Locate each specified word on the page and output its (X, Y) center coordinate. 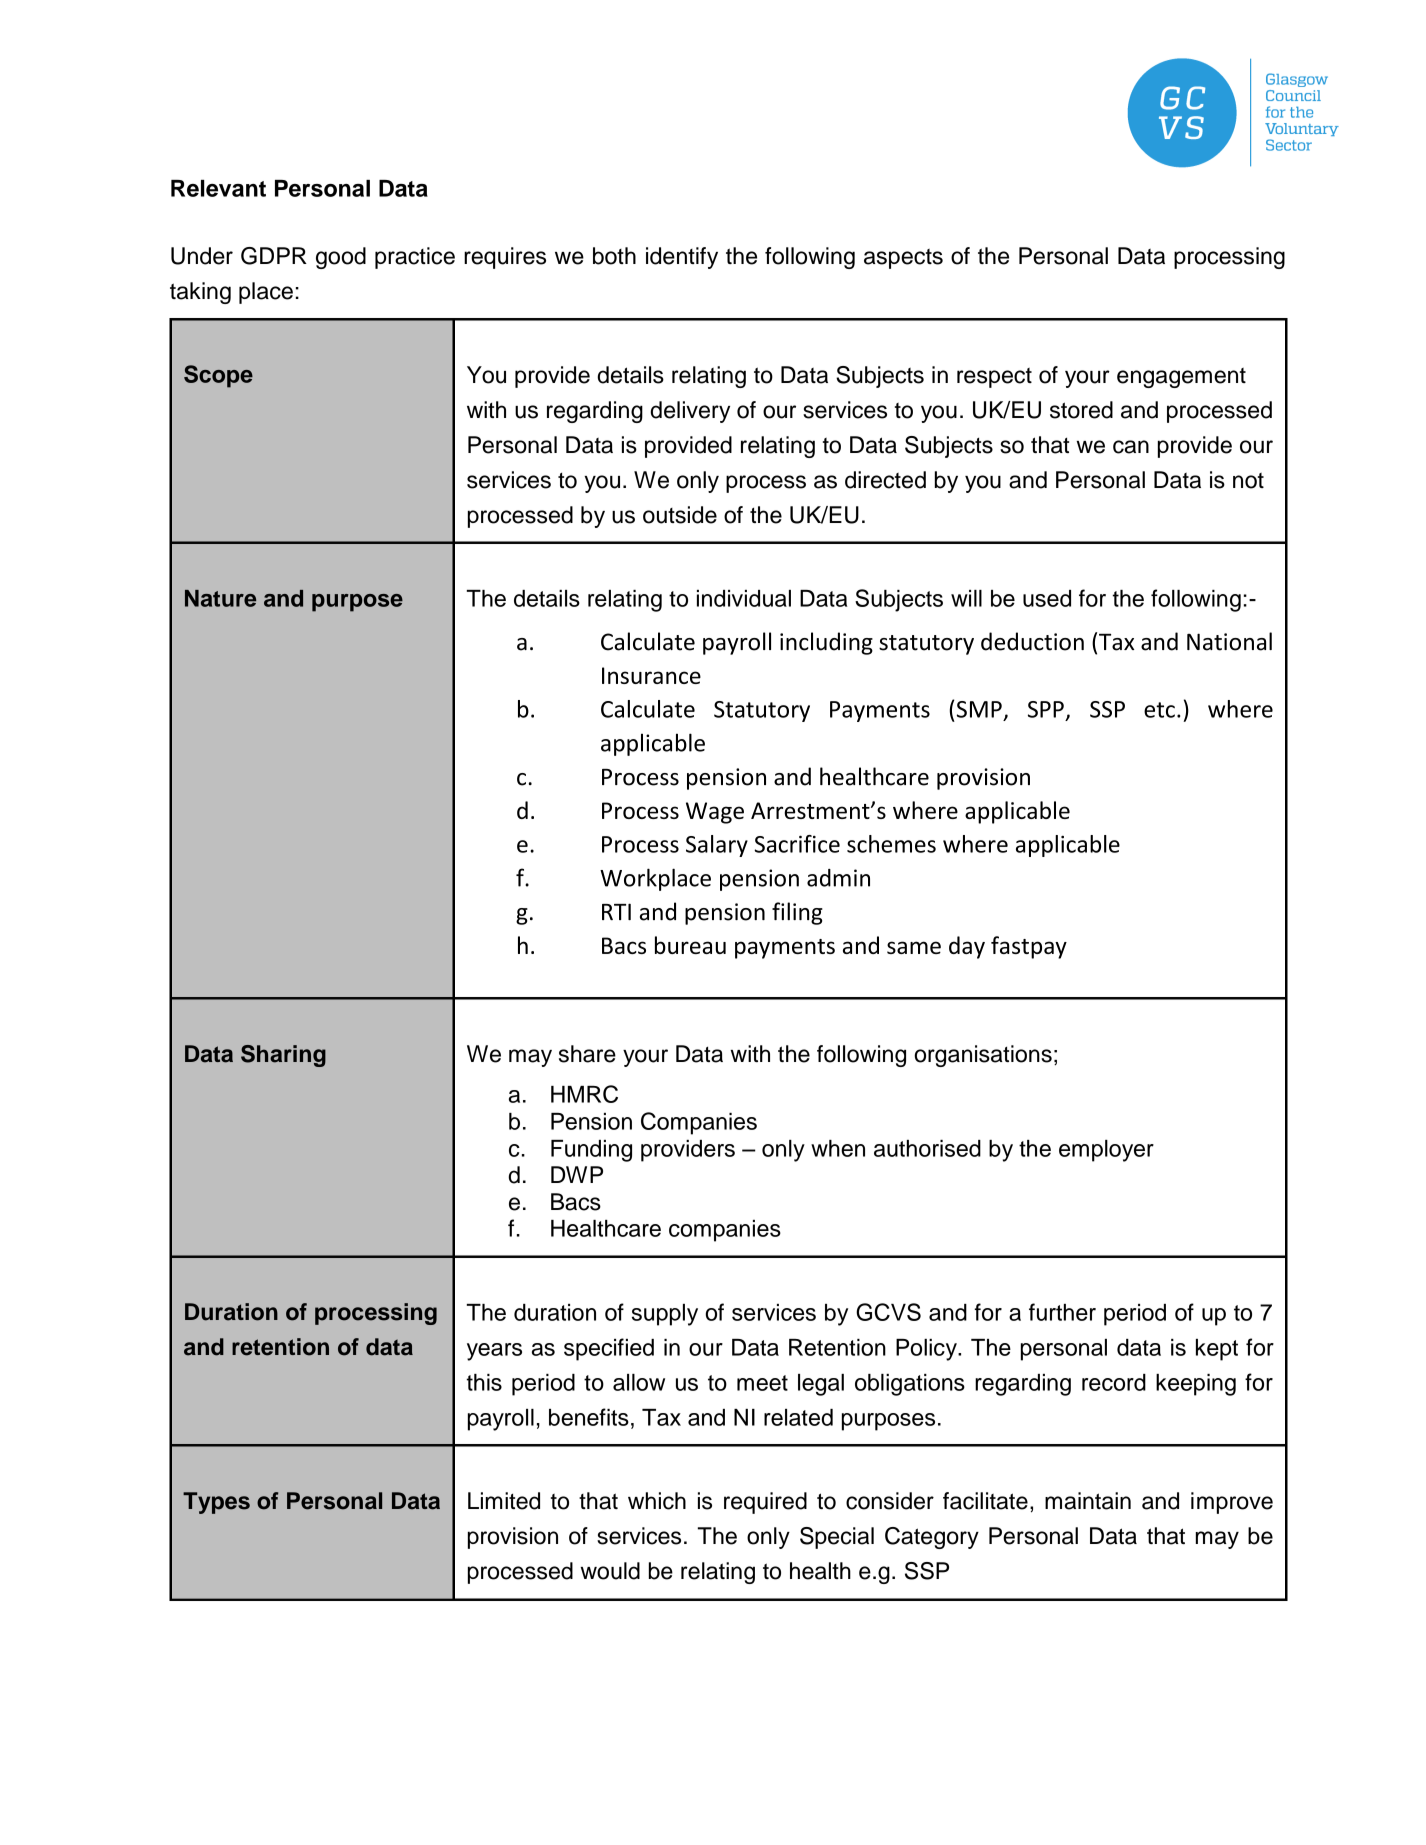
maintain (1088, 1501)
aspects (903, 259)
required (765, 1503)
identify (682, 258)
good (341, 258)
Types (216, 1503)
